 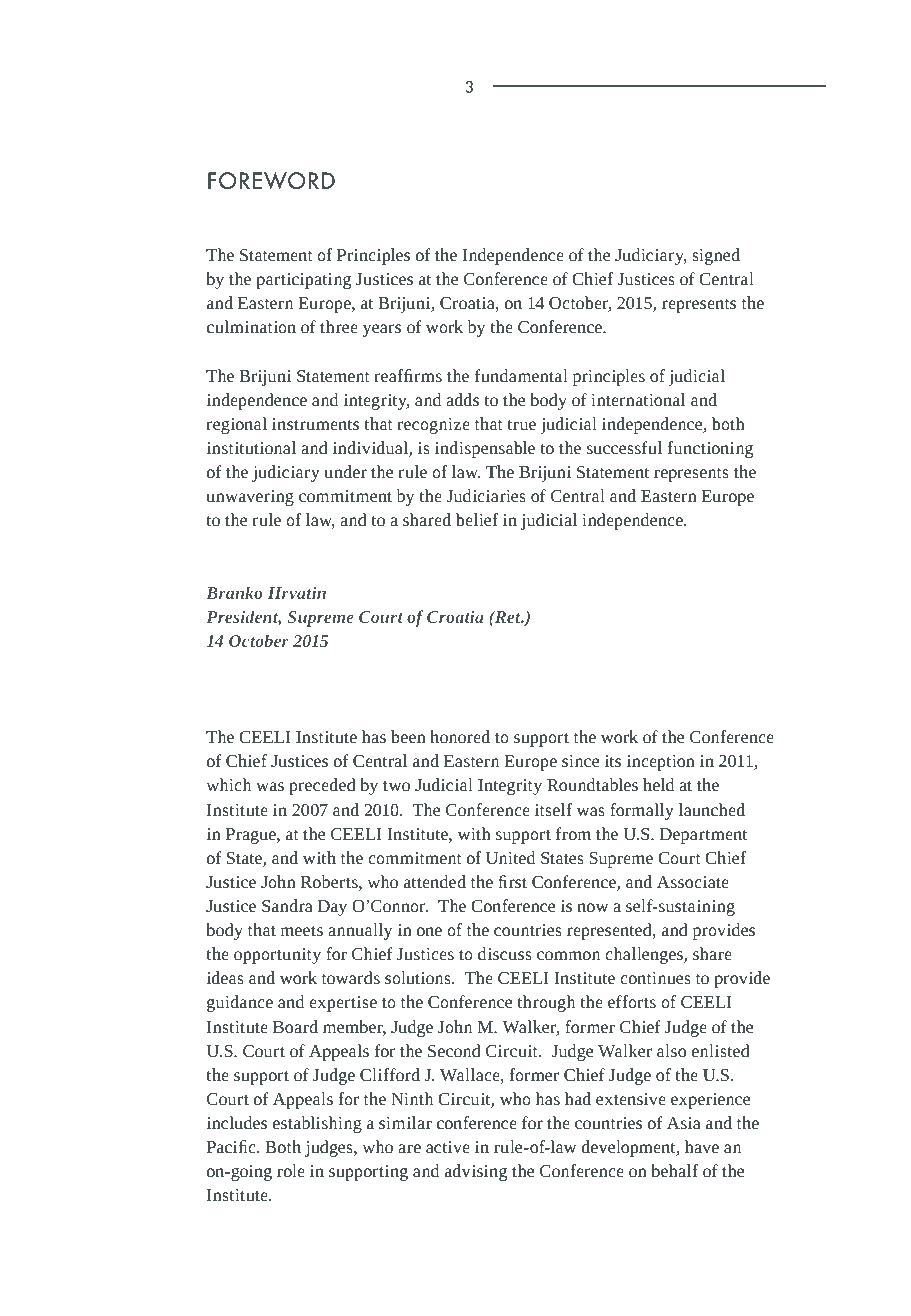 What do you see at coordinates (477, 519) in the screenshot?
I see `belief` at bounding box center [477, 519].
